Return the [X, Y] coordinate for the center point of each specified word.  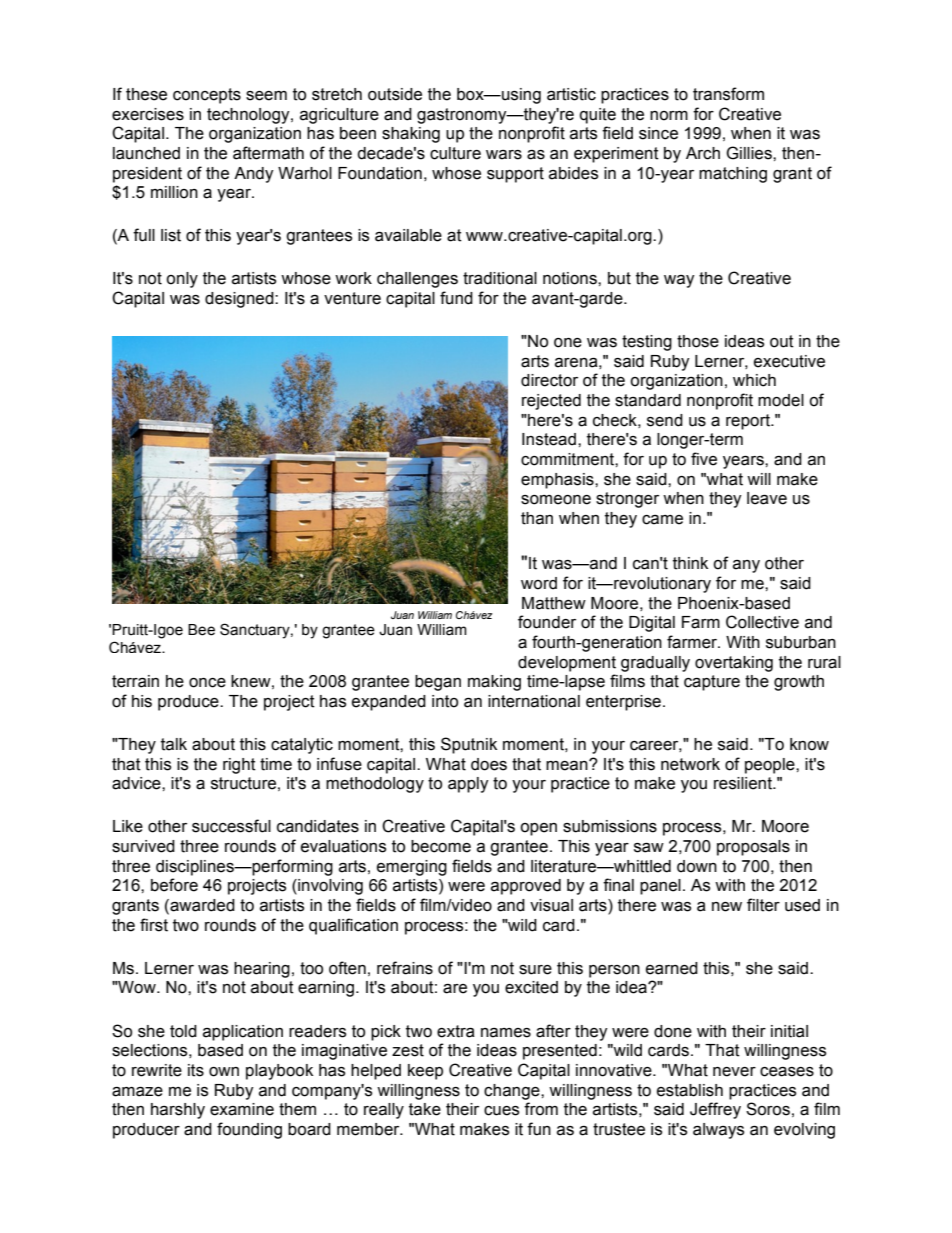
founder [547, 622]
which [754, 380]
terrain [135, 681]
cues [501, 1111]
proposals [753, 848]
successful [231, 826]
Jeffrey [715, 1110]
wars [504, 155]
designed [240, 300]
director [549, 380]
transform [728, 94]
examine [242, 1109]
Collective [762, 622]
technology [249, 116]
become [441, 846]
